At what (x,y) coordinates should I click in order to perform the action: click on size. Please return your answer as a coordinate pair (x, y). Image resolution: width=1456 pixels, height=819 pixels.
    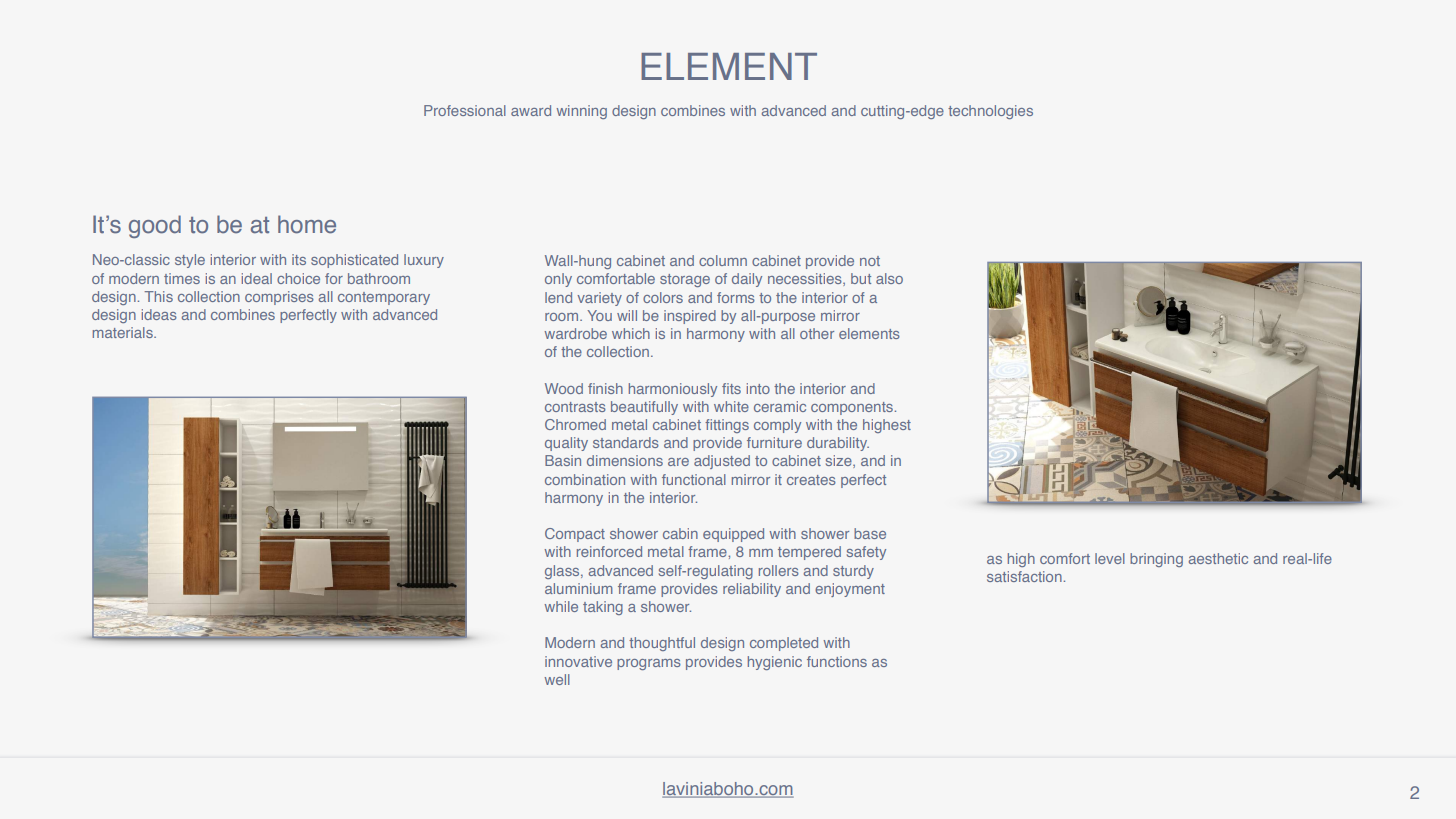
    Looking at the image, I should click on (840, 461).
